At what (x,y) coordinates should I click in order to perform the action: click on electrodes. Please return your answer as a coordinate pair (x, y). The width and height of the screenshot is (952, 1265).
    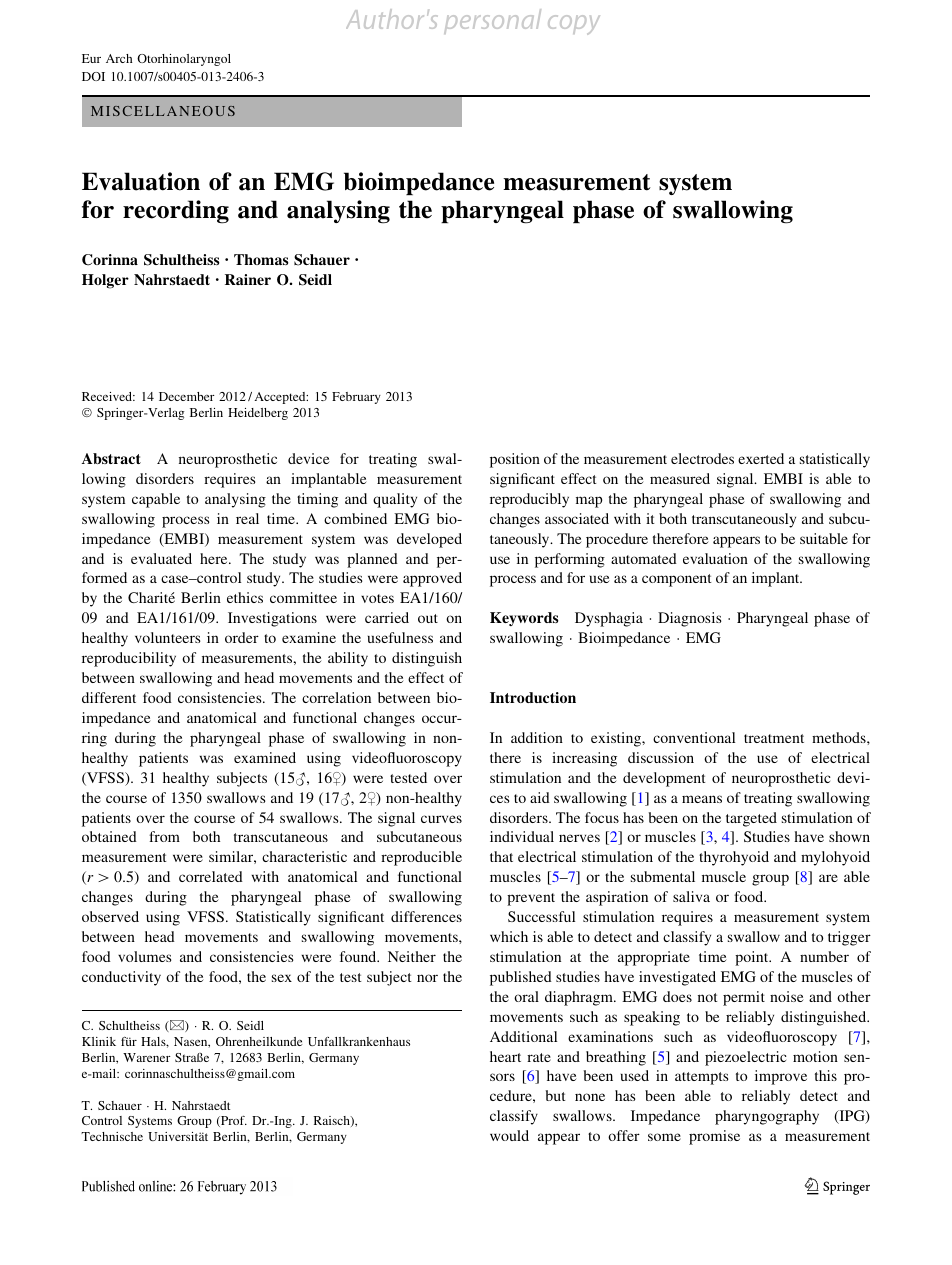
    Looking at the image, I should click on (702, 458).
